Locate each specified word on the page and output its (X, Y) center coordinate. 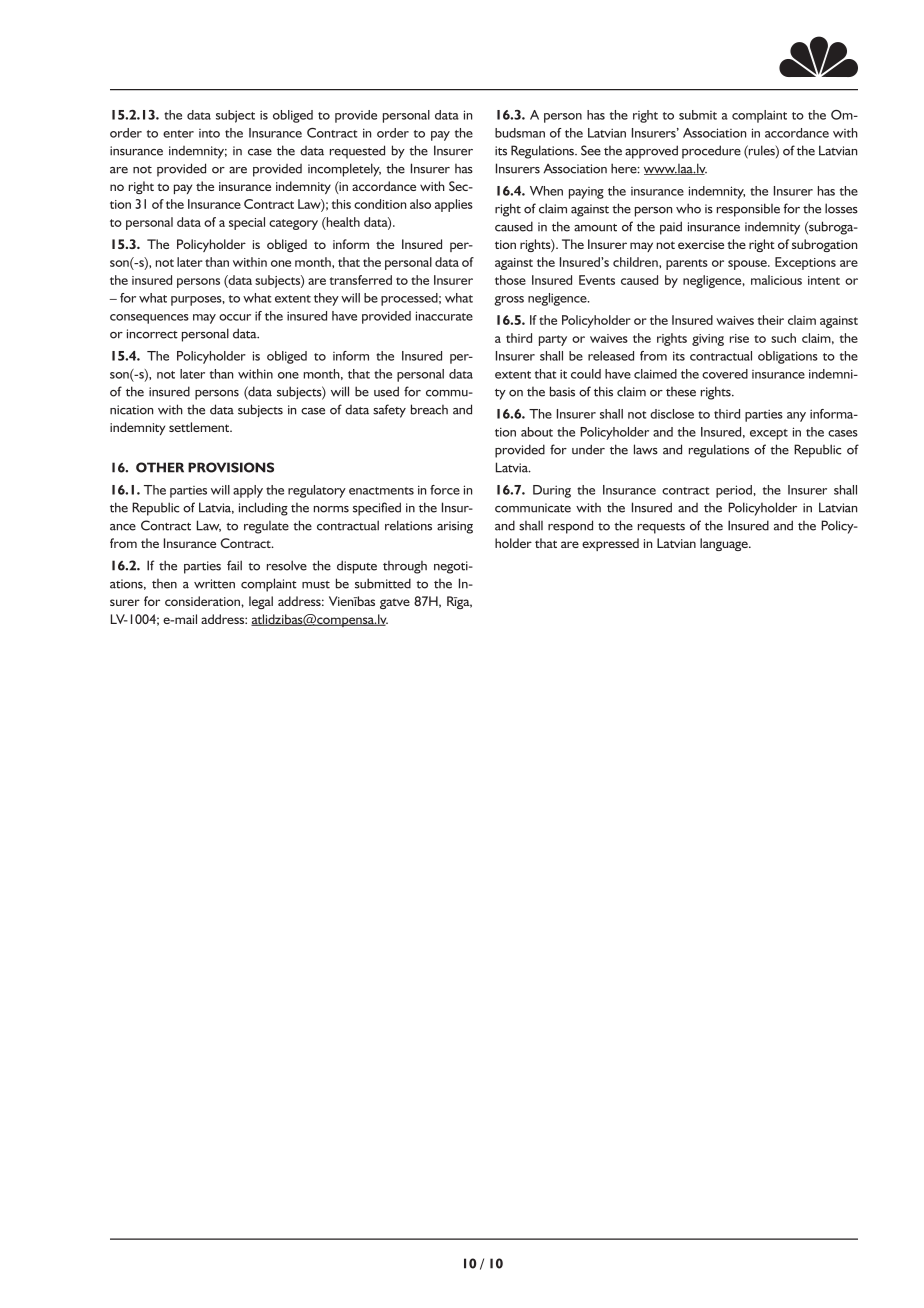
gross (509, 301)
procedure (711, 152)
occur (235, 317)
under (588, 449)
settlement (200, 427)
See (591, 150)
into (209, 133)
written (214, 584)
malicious (776, 280)
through (405, 567)
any (796, 417)
